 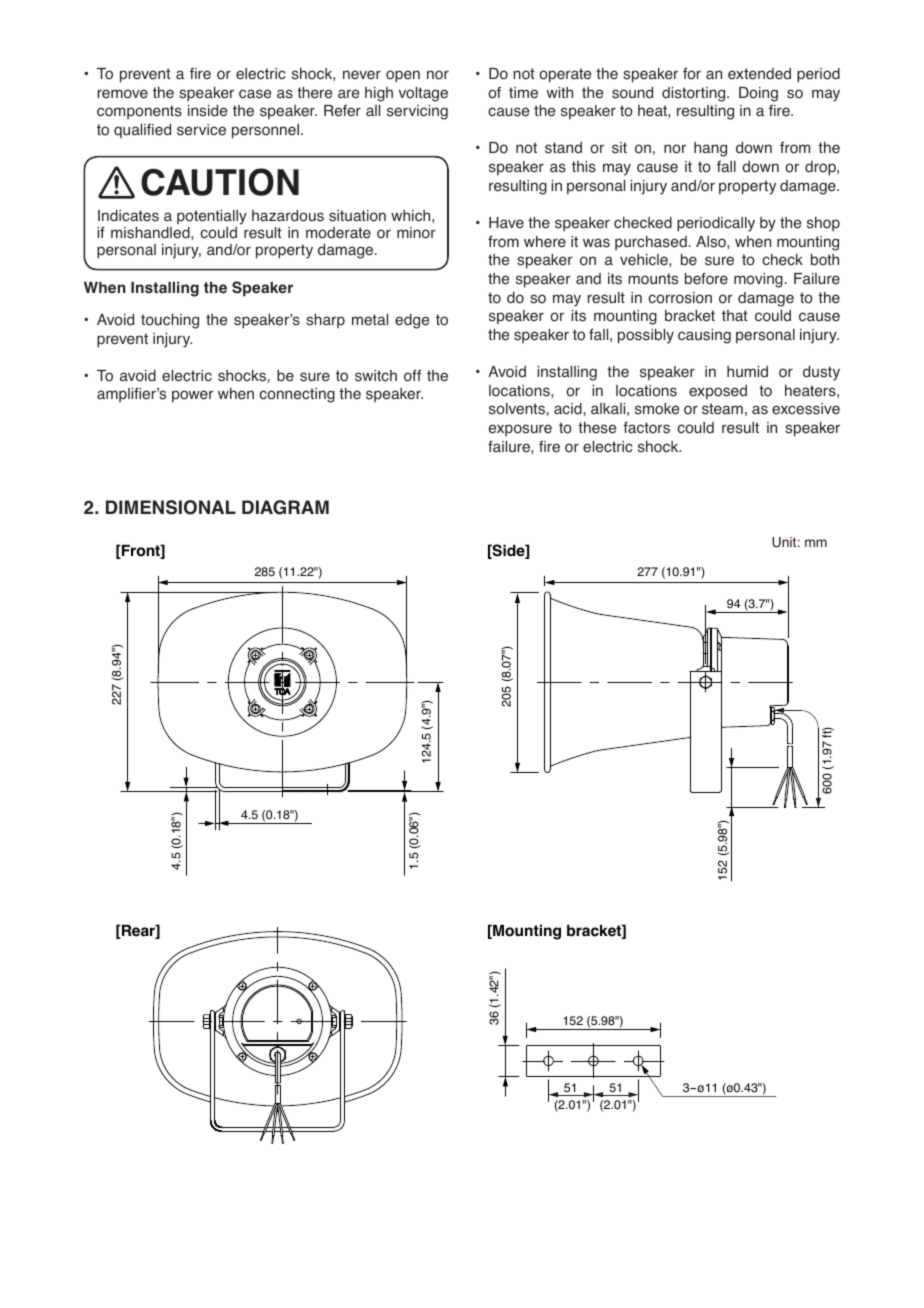 What do you see at coordinates (255, 94) in the document?
I see `case` at bounding box center [255, 94].
